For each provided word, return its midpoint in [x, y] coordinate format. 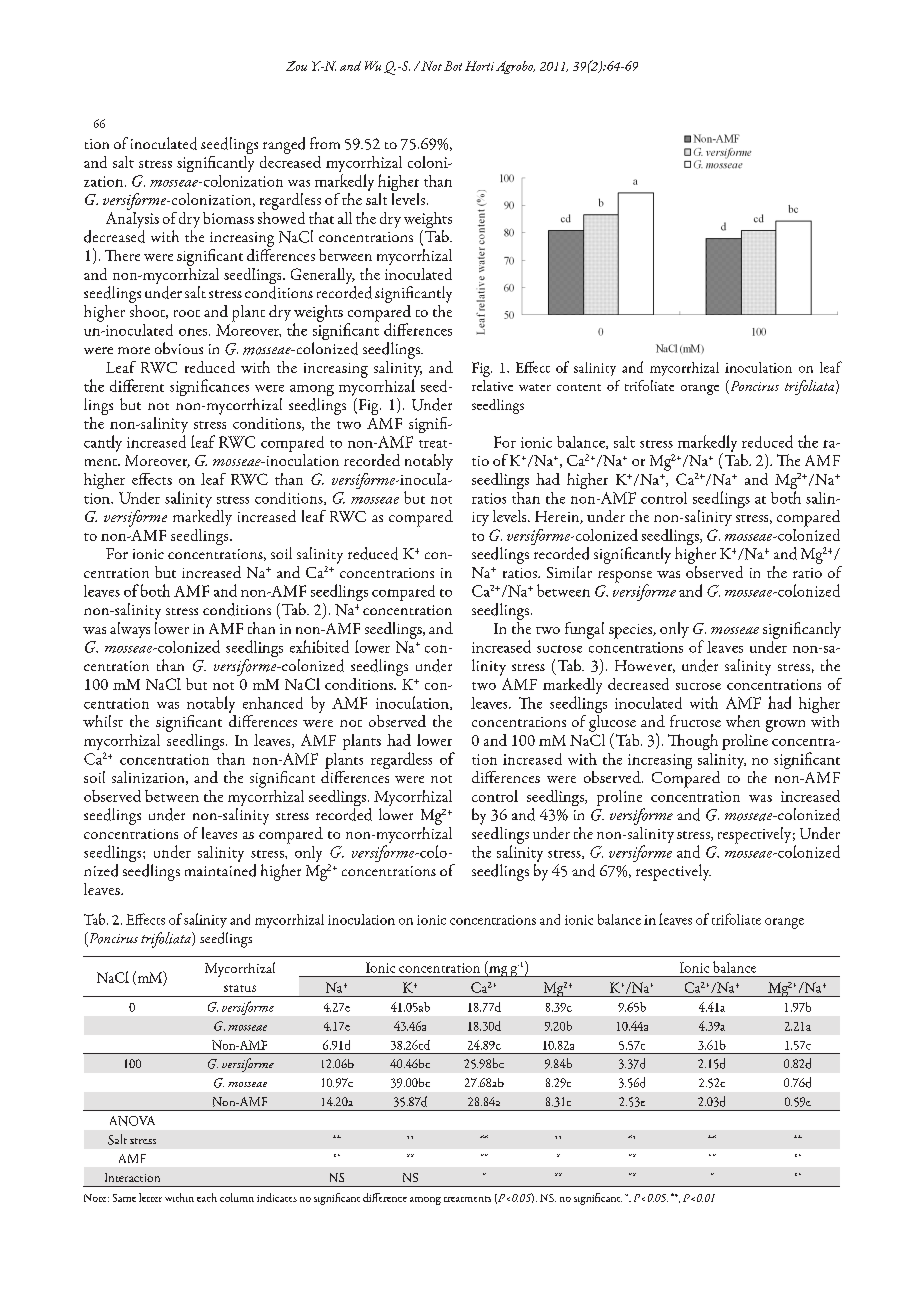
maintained [220, 870]
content [579, 387]
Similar [569, 572]
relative [492, 385]
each [207, 1197]
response [625, 578]
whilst [103, 721]
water [535, 387]
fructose [695, 721]
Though [693, 742]
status [240, 988]
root [187, 313]
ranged [284, 145]
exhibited [319, 646]
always [130, 630]
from [325, 143]
